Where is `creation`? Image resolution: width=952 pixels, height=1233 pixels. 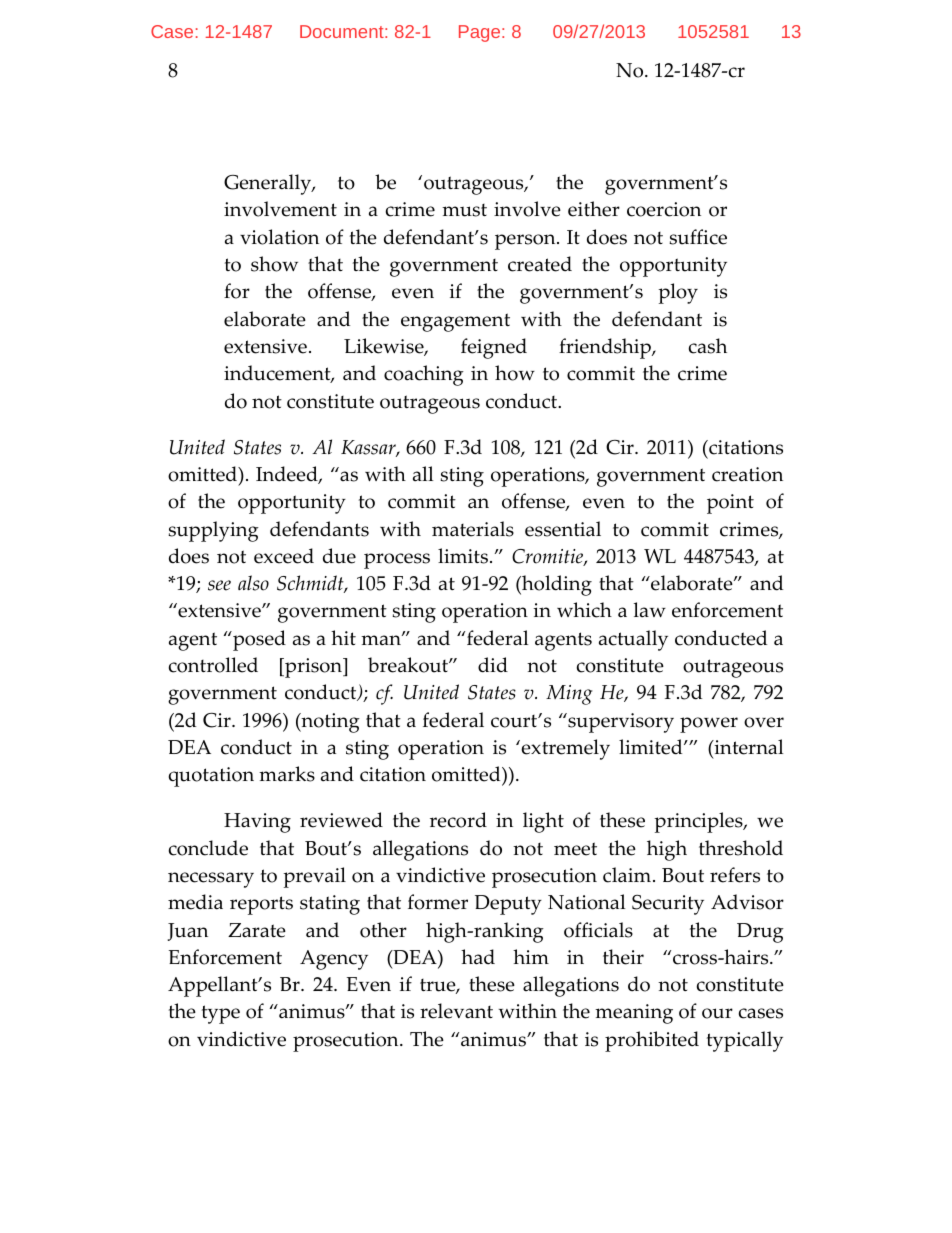
creation is located at coordinates (747, 474).
